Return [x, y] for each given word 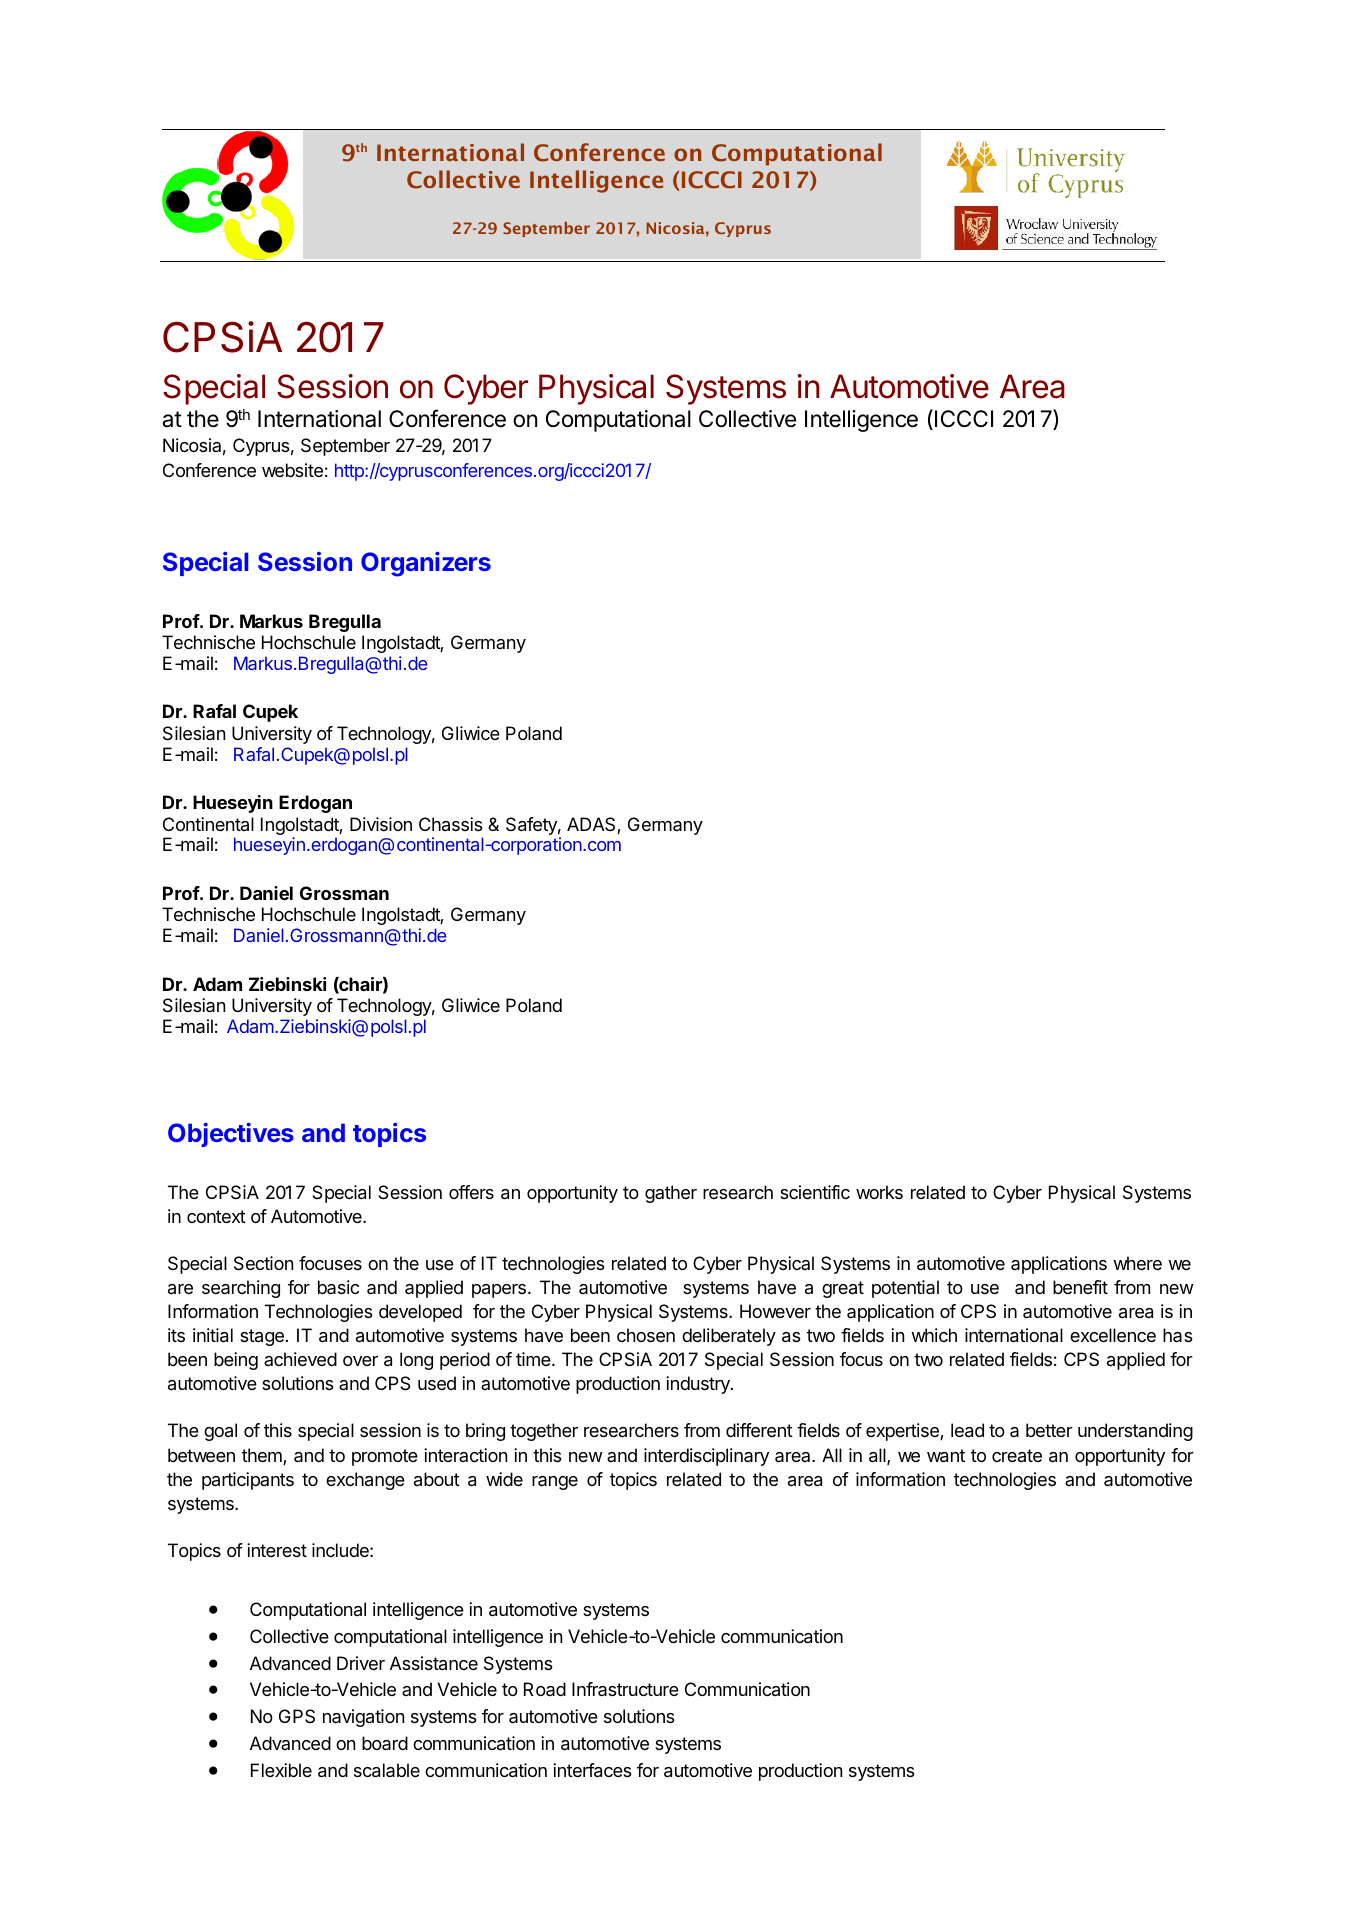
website [292, 470]
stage [262, 1337]
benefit [1080, 1287]
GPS [297, 1716]
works [879, 1192]
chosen [646, 1335]
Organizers [426, 564]
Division [381, 824]
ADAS [592, 825]
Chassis [451, 824]
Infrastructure [625, 1689]
